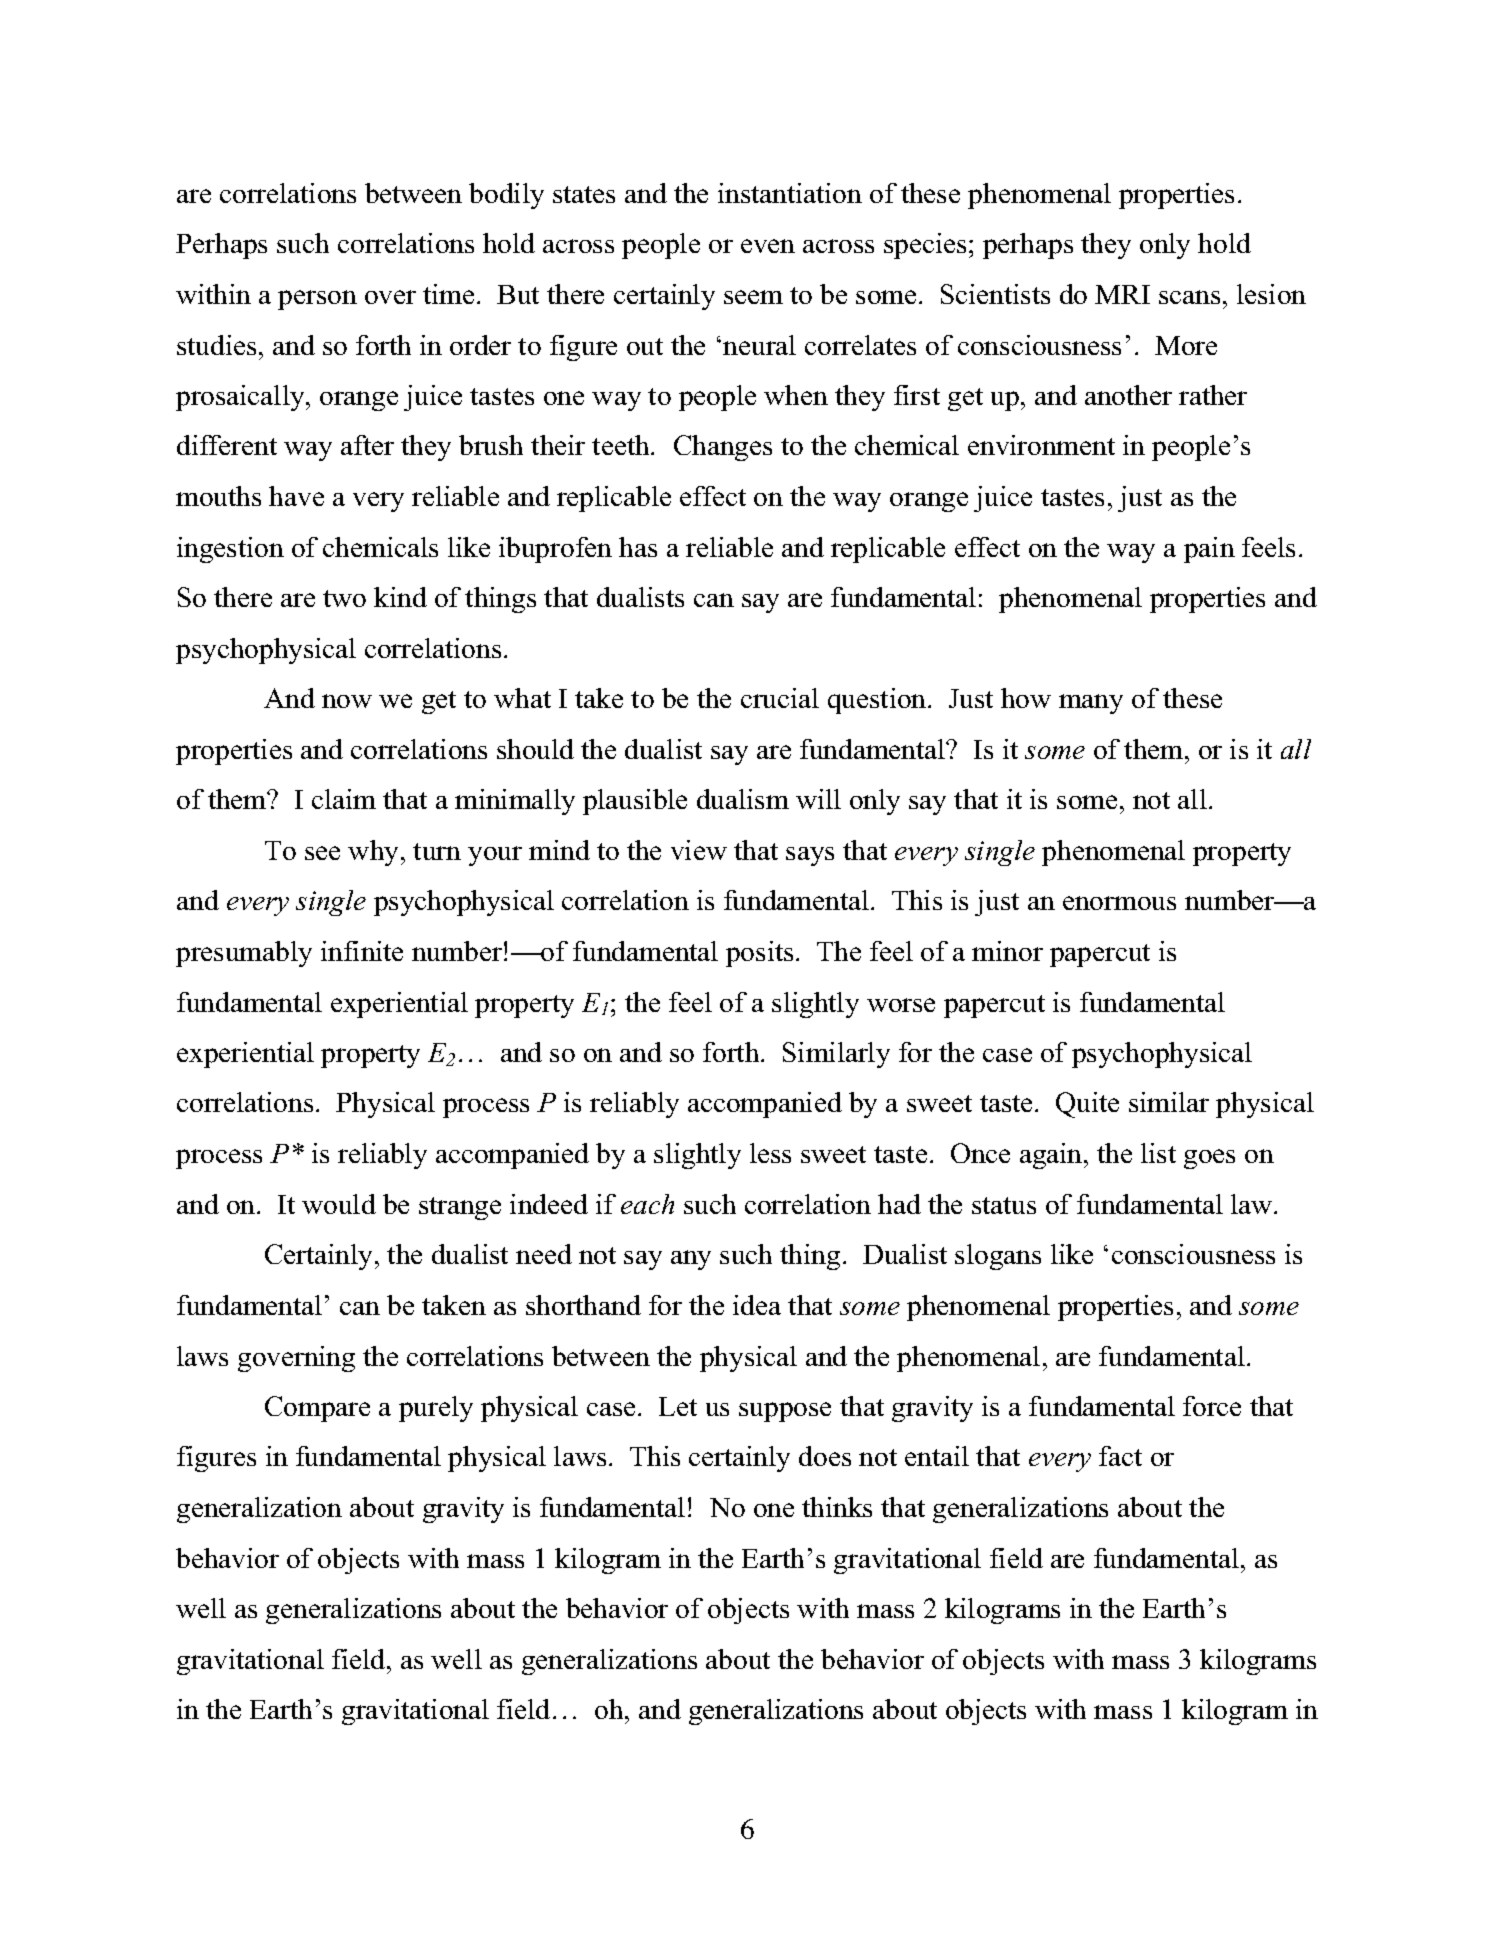  What do you see at coordinates (317, 300) in the screenshot?
I see `person` at bounding box center [317, 300].
